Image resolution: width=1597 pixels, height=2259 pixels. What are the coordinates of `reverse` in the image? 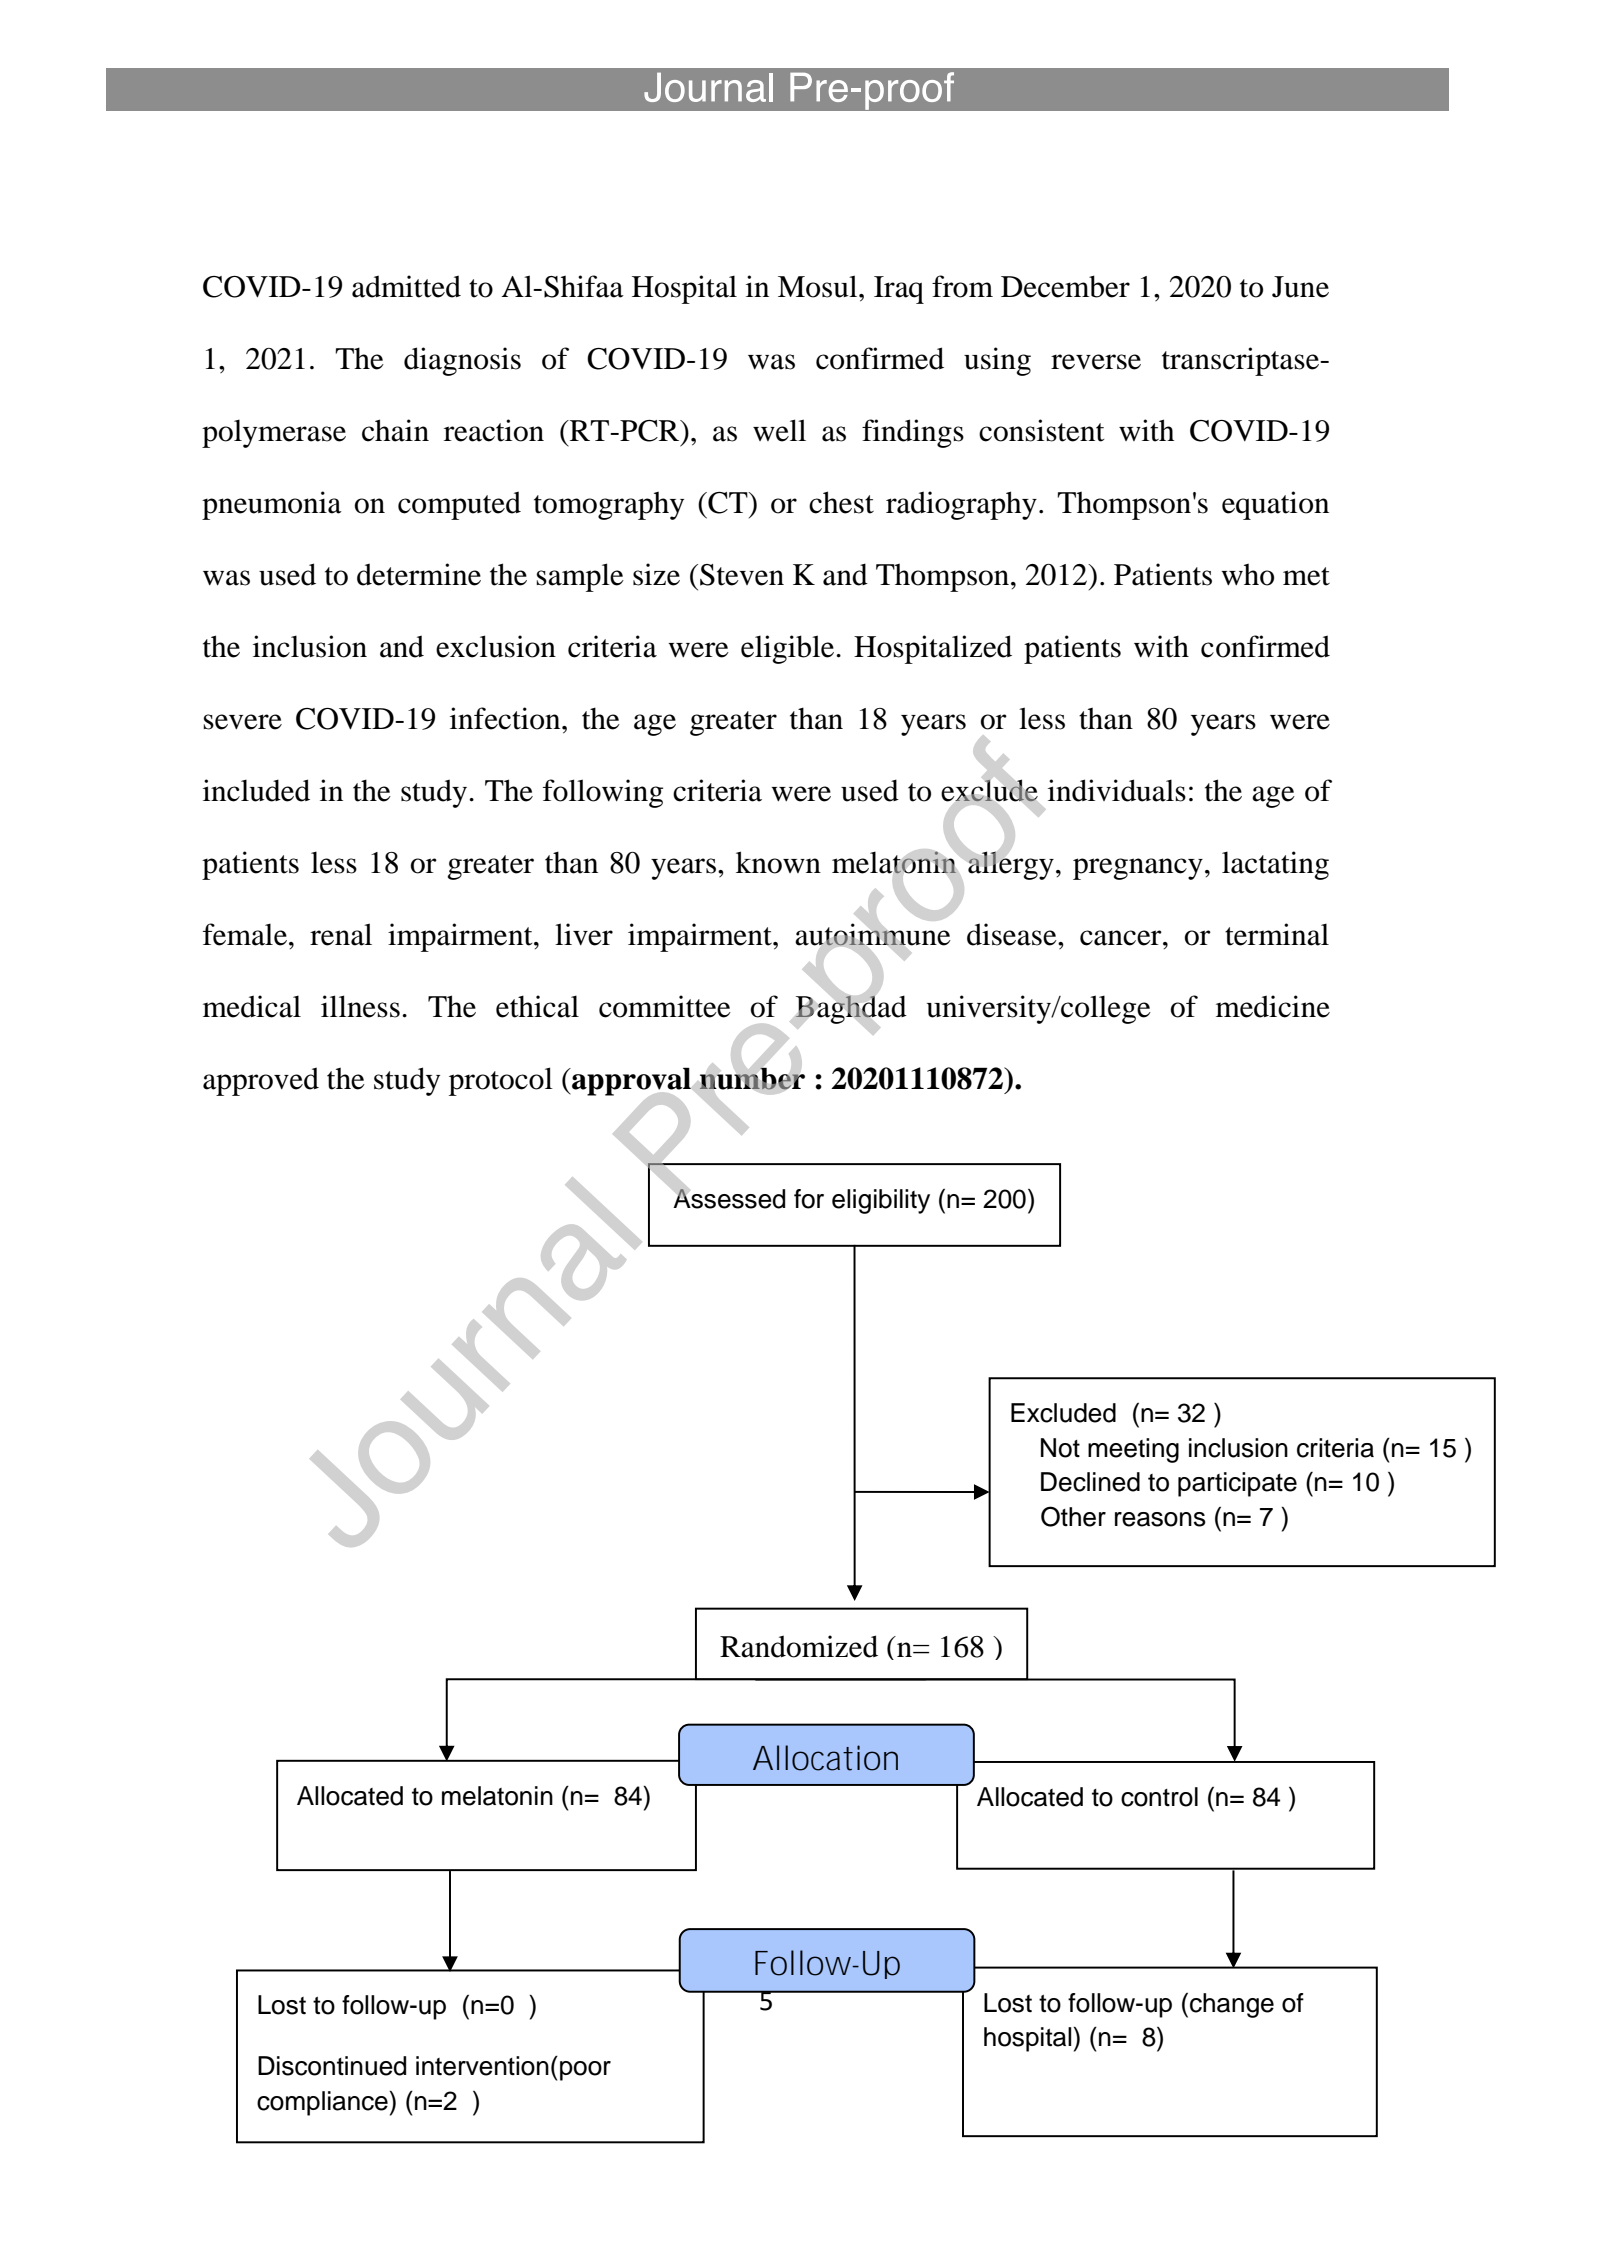 It's located at (1096, 362).
